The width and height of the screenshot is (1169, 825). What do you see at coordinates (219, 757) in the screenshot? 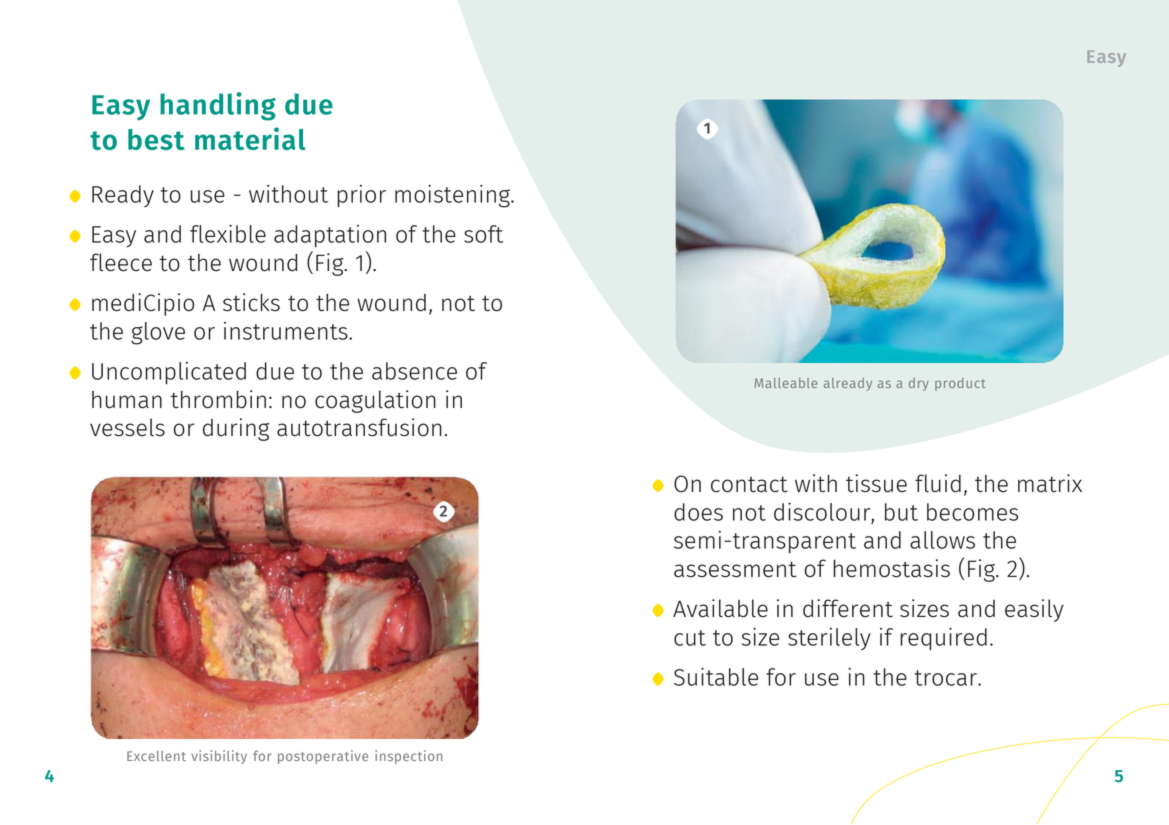
I see `visibility` at bounding box center [219, 757].
